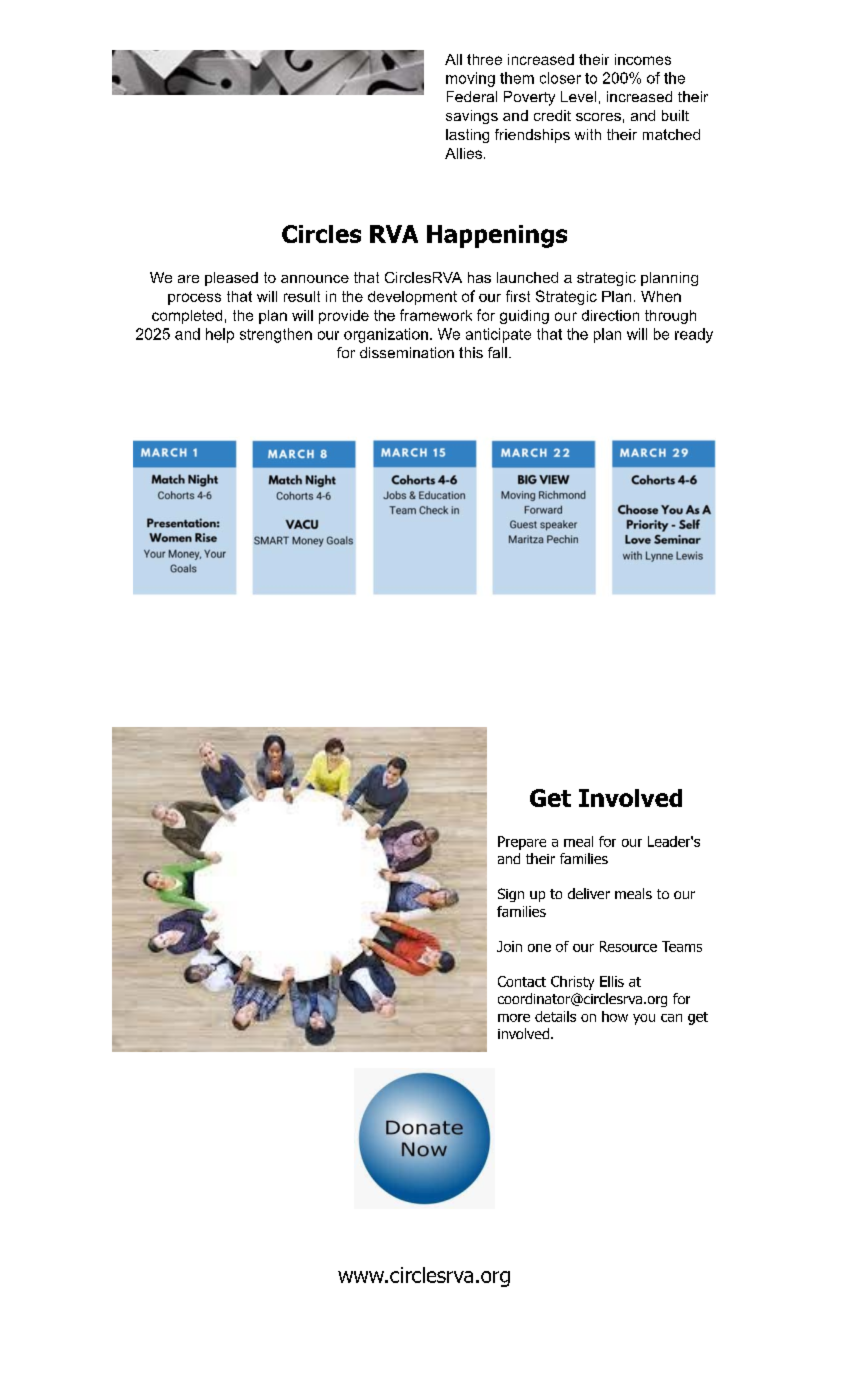  I want to click on incomes, so click(643, 59).
